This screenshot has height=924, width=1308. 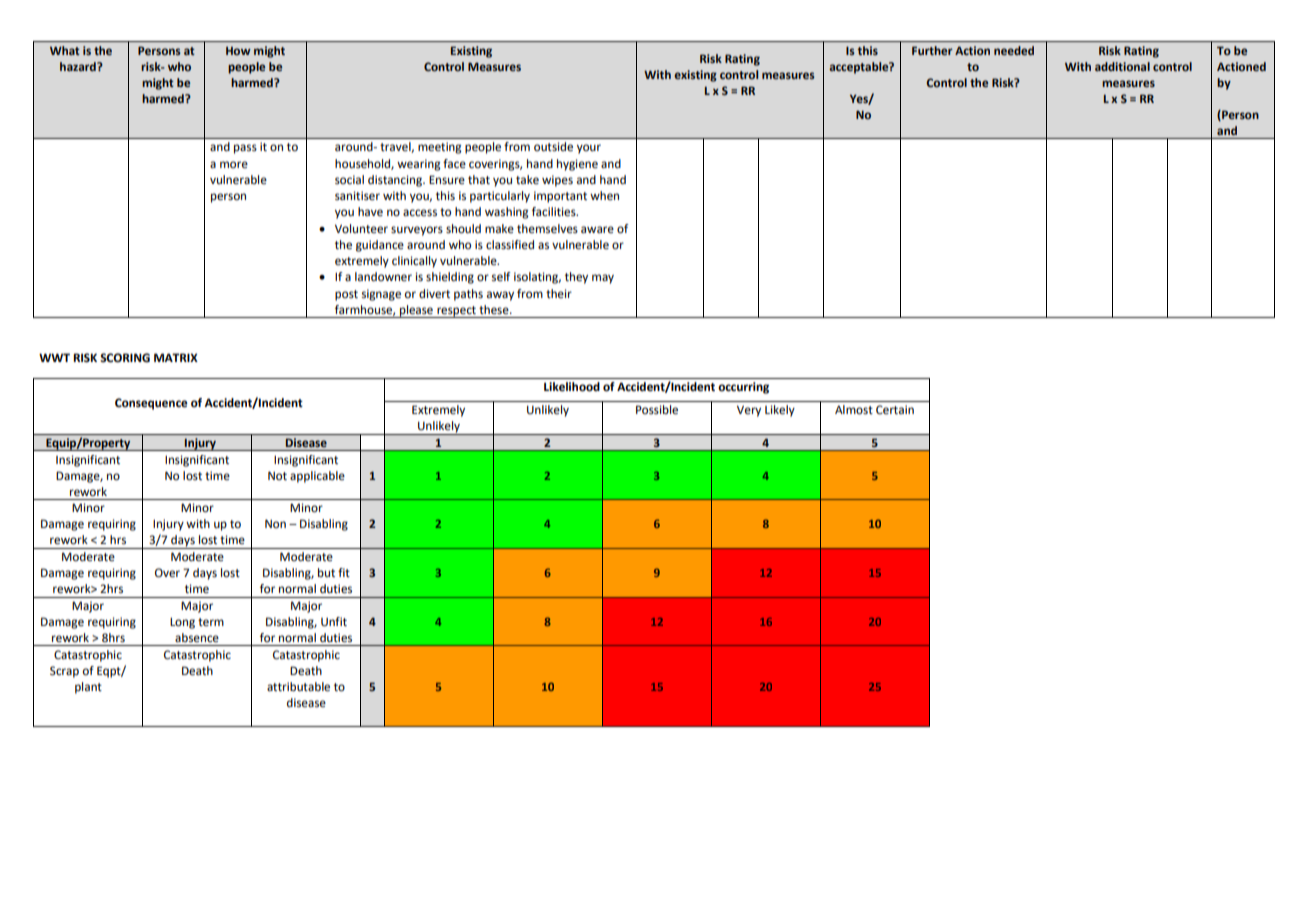 What do you see at coordinates (854, 410) in the screenshot?
I see `Almost` at bounding box center [854, 410].
